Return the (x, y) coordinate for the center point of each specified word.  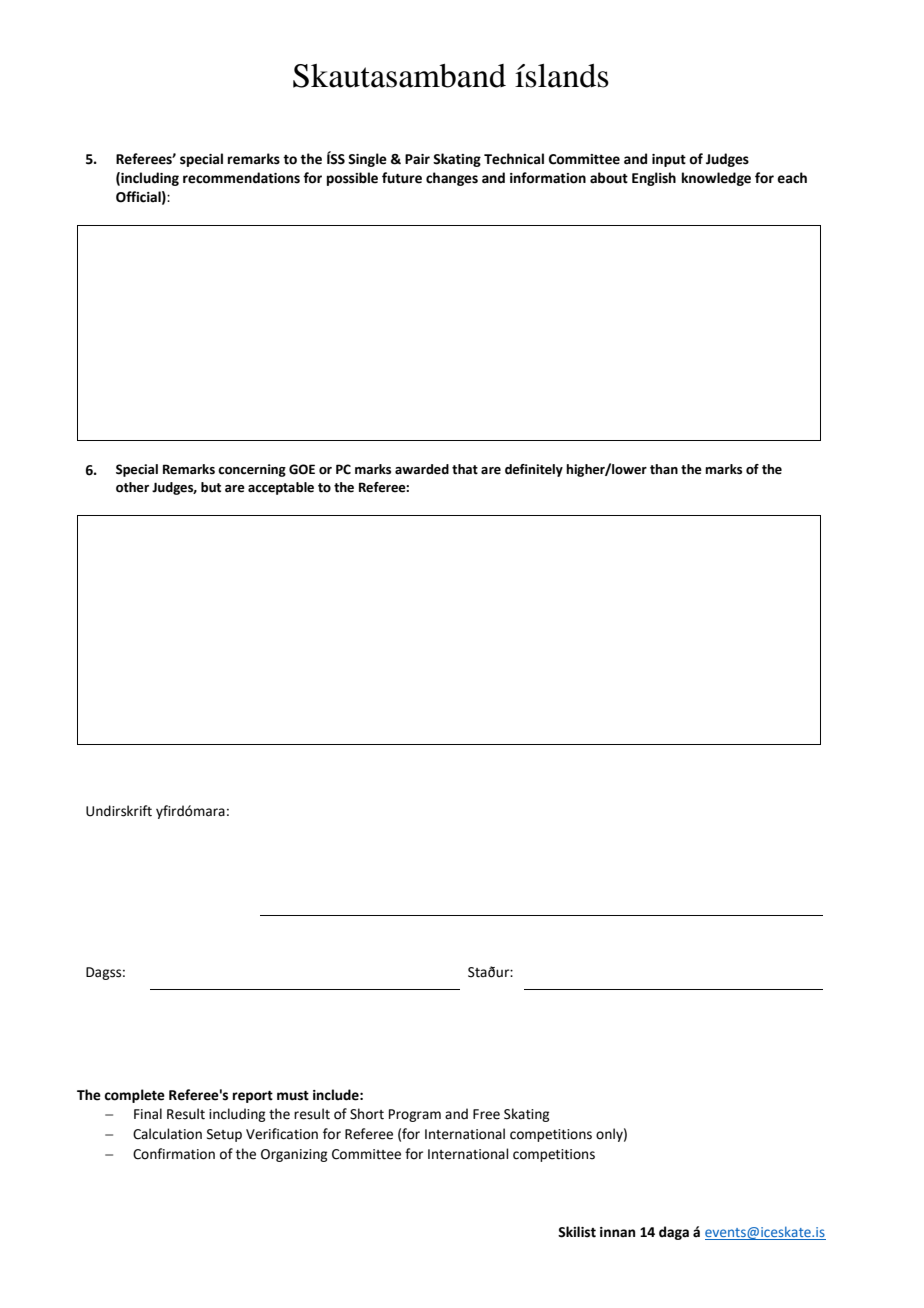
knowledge (716, 179)
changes (452, 179)
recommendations (241, 178)
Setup (224, 1135)
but (211, 487)
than (664, 469)
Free (486, 1114)
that (465, 469)
